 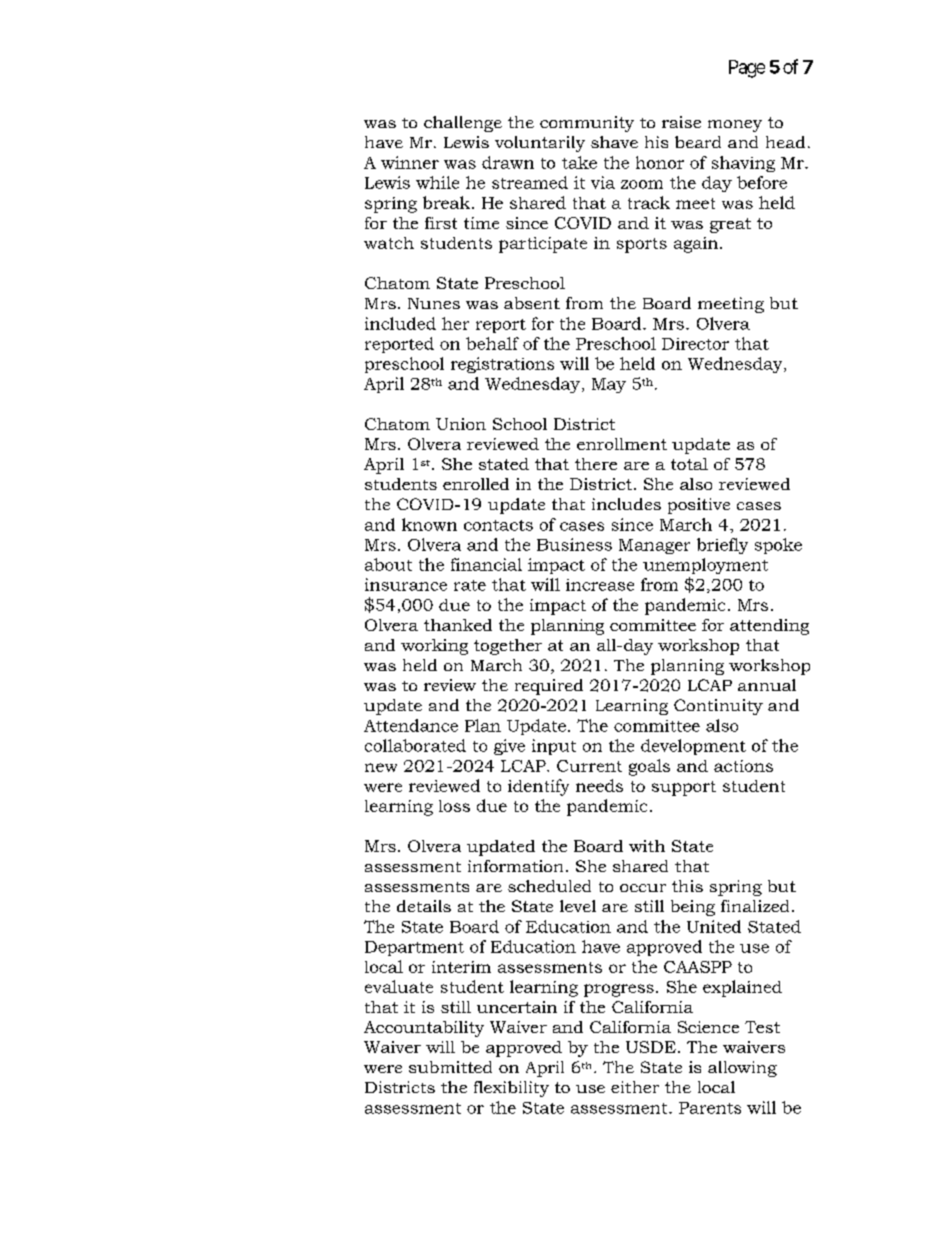 What do you see at coordinates (600, 585) in the image?
I see `increase` at bounding box center [600, 585].
